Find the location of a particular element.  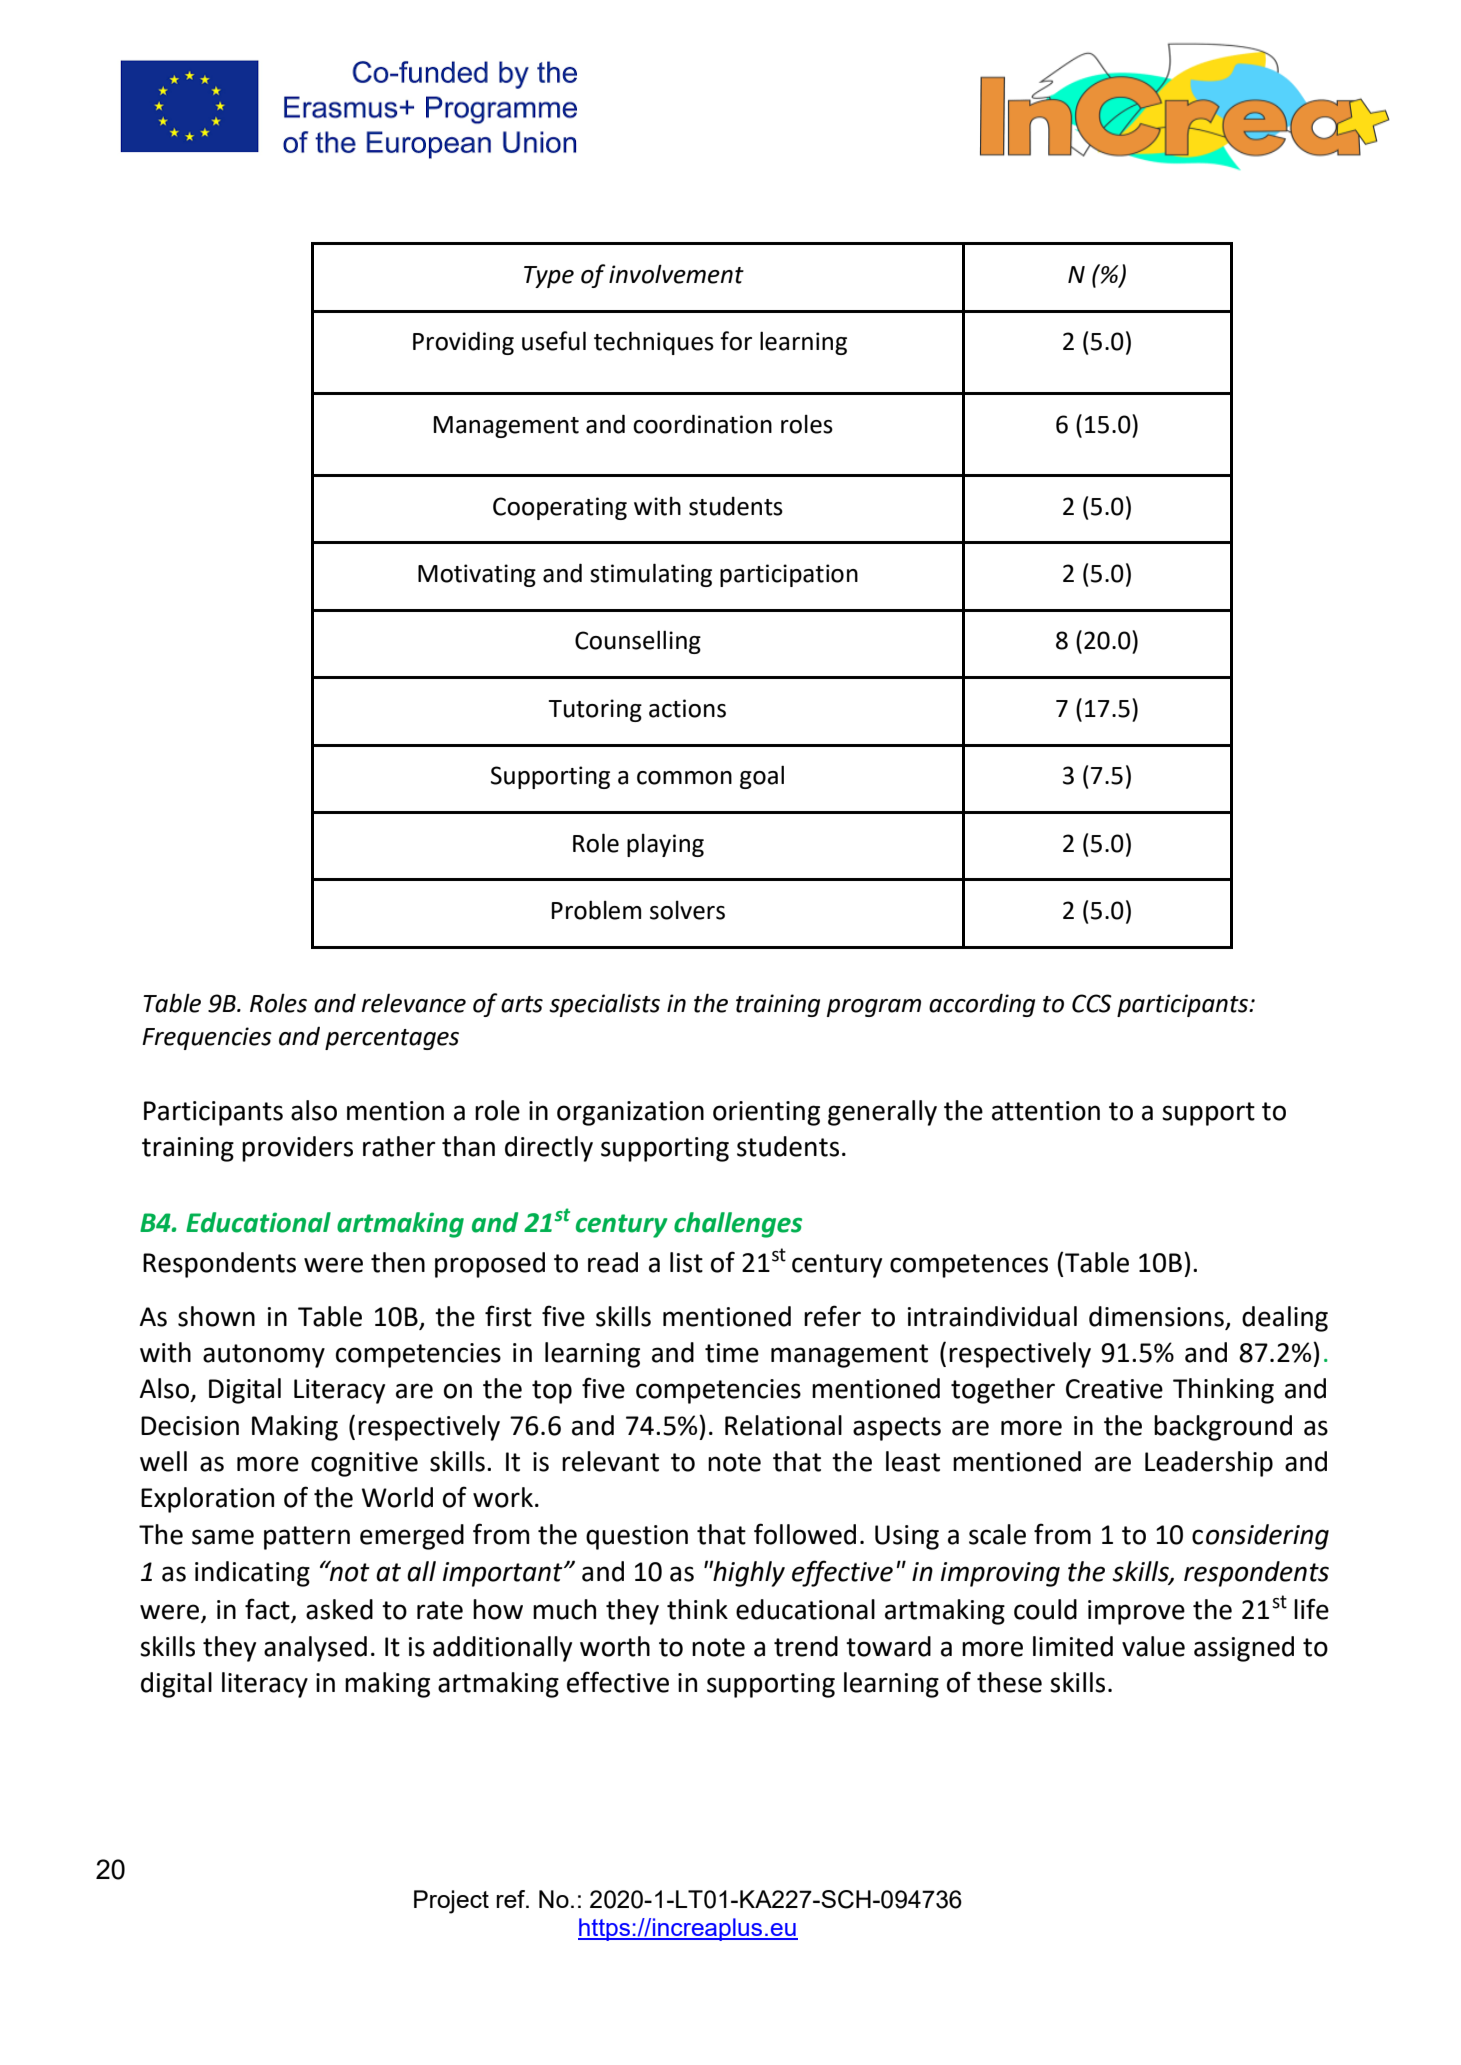

Project is located at coordinates (451, 1902).
